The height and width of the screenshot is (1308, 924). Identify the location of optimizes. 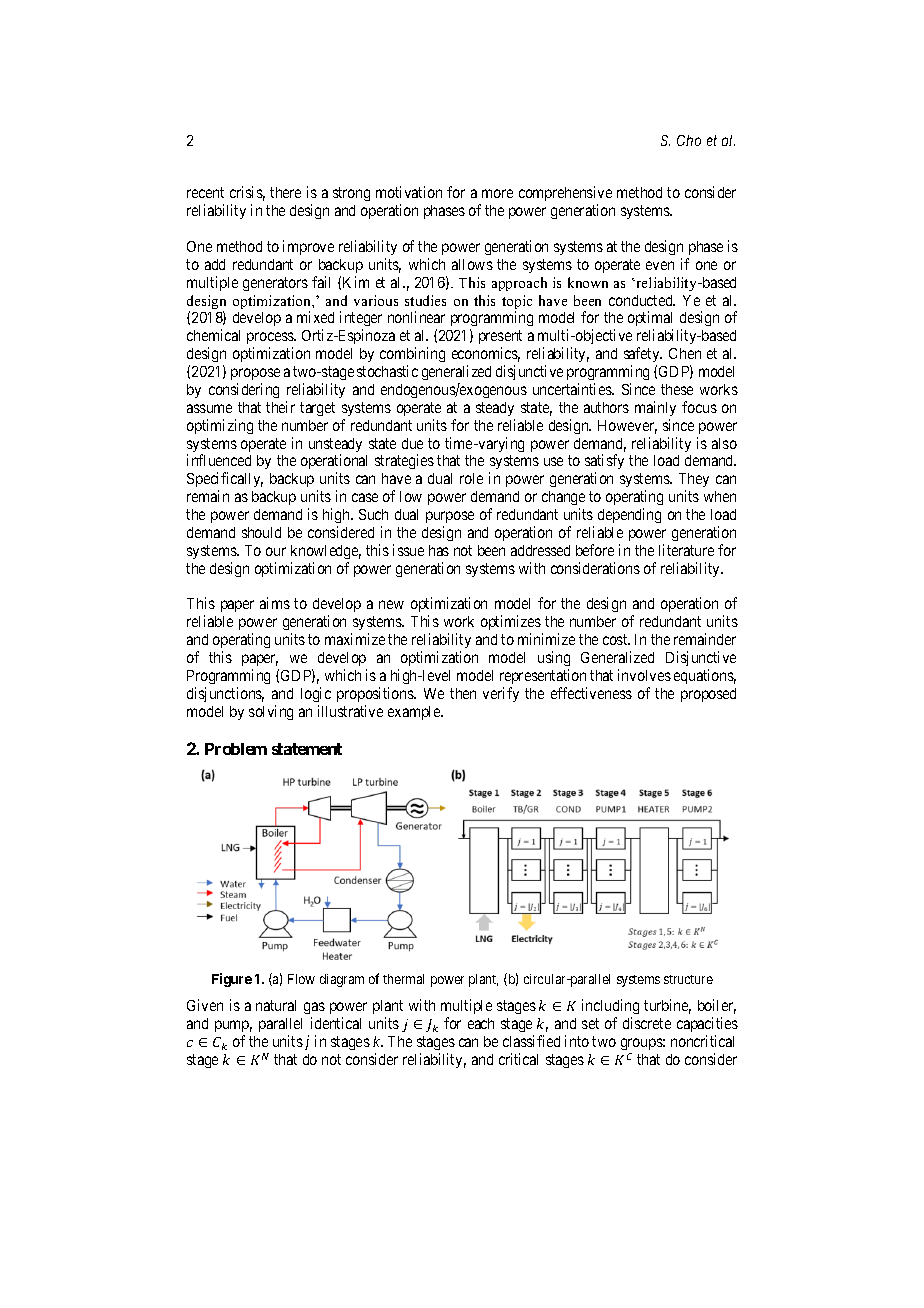
(511, 624).
